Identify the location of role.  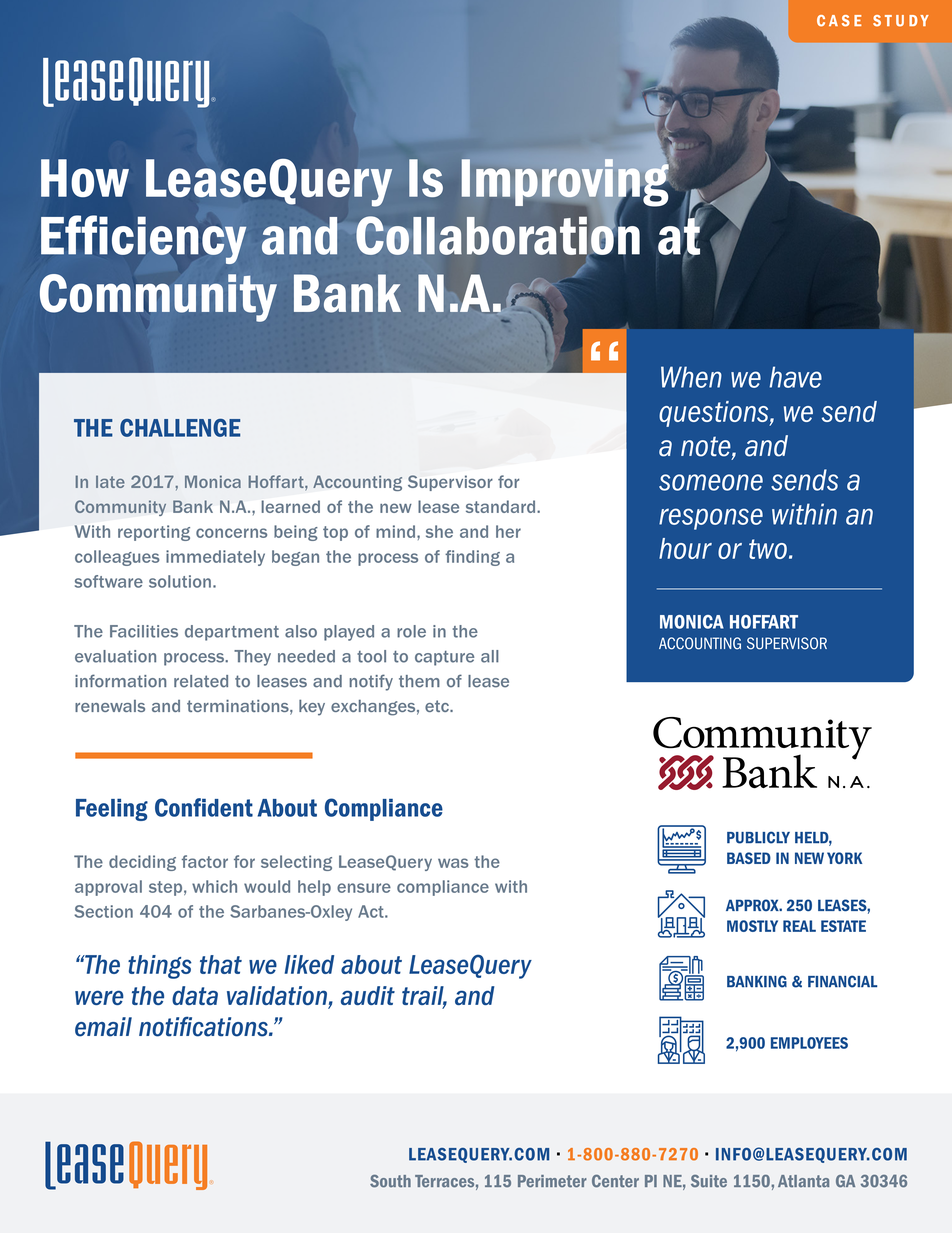
(411, 631).
